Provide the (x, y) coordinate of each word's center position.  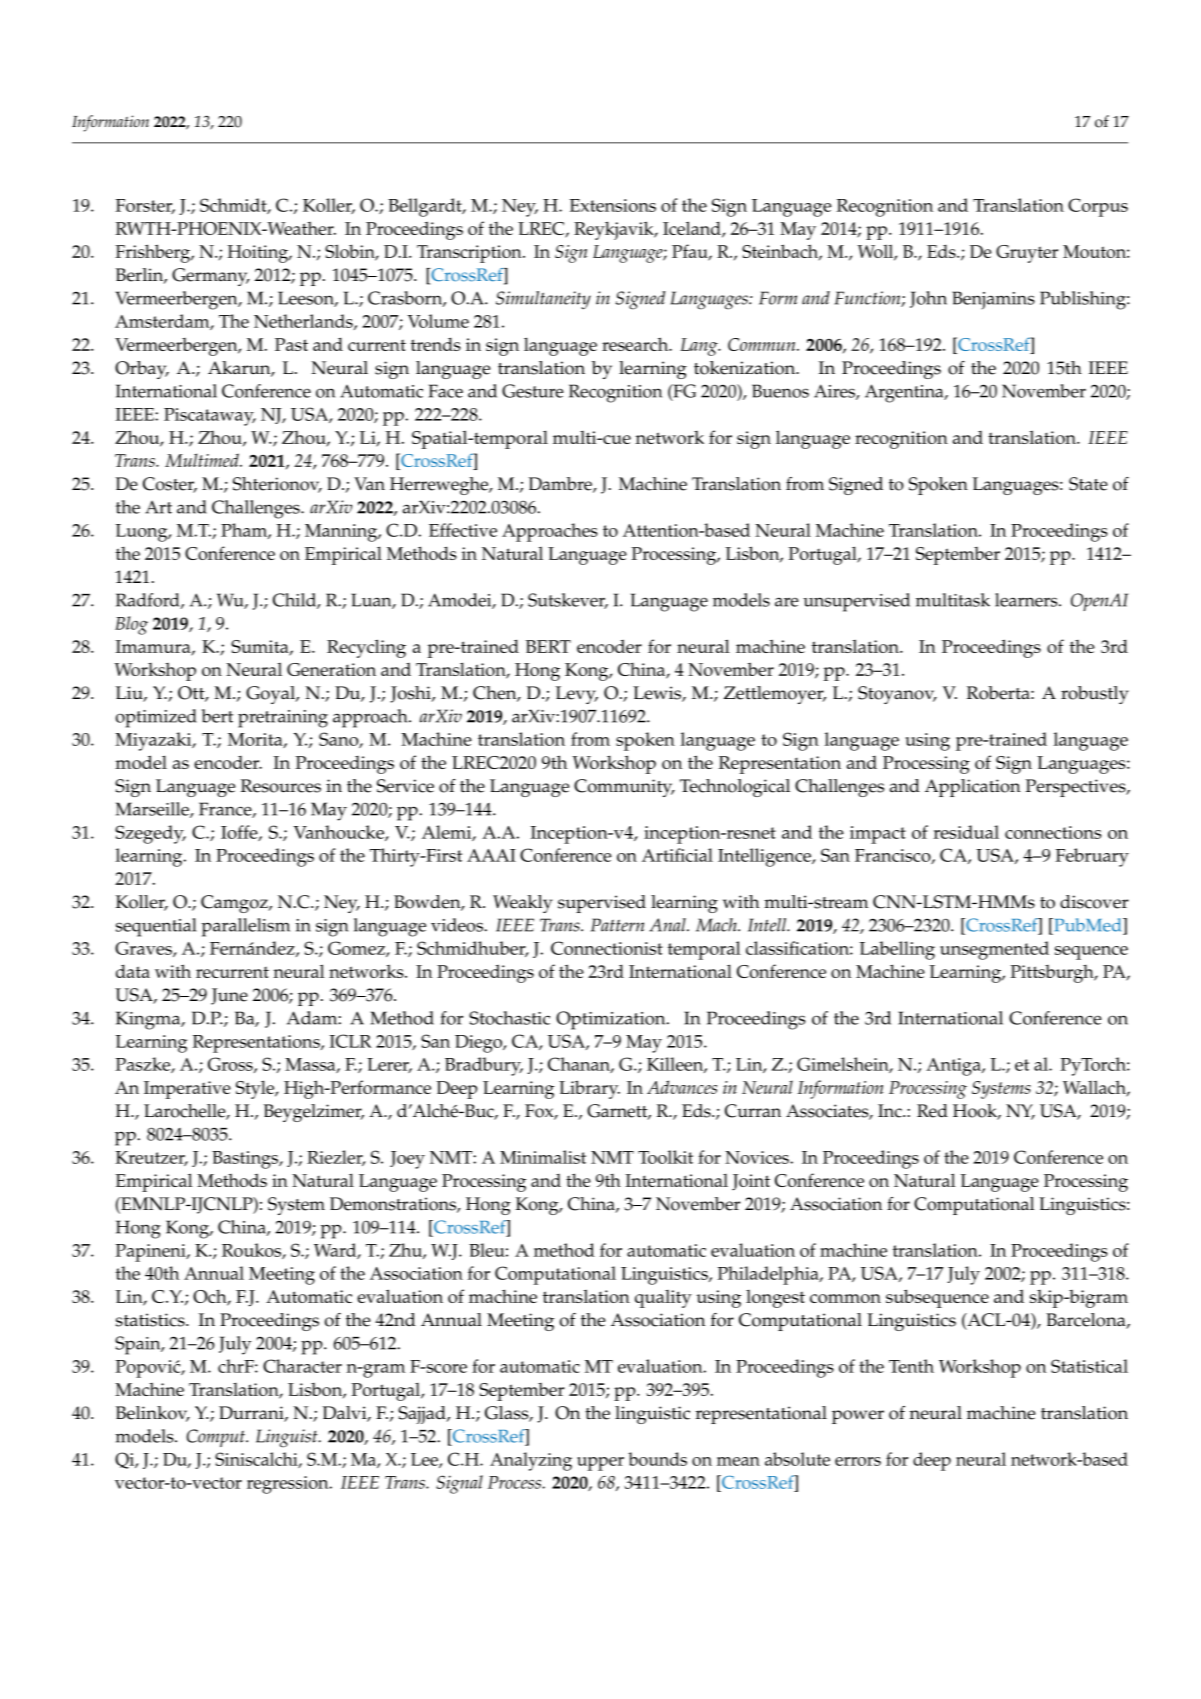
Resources (281, 786)
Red (932, 1111)
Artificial (677, 855)
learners (1027, 600)
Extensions (613, 205)
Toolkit (665, 1157)
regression (289, 1485)
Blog (131, 625)
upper (600, 1464)
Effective (463, 530)
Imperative (187, 1090)
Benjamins (993, 300)
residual (966, 832)
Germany (211, 277)
